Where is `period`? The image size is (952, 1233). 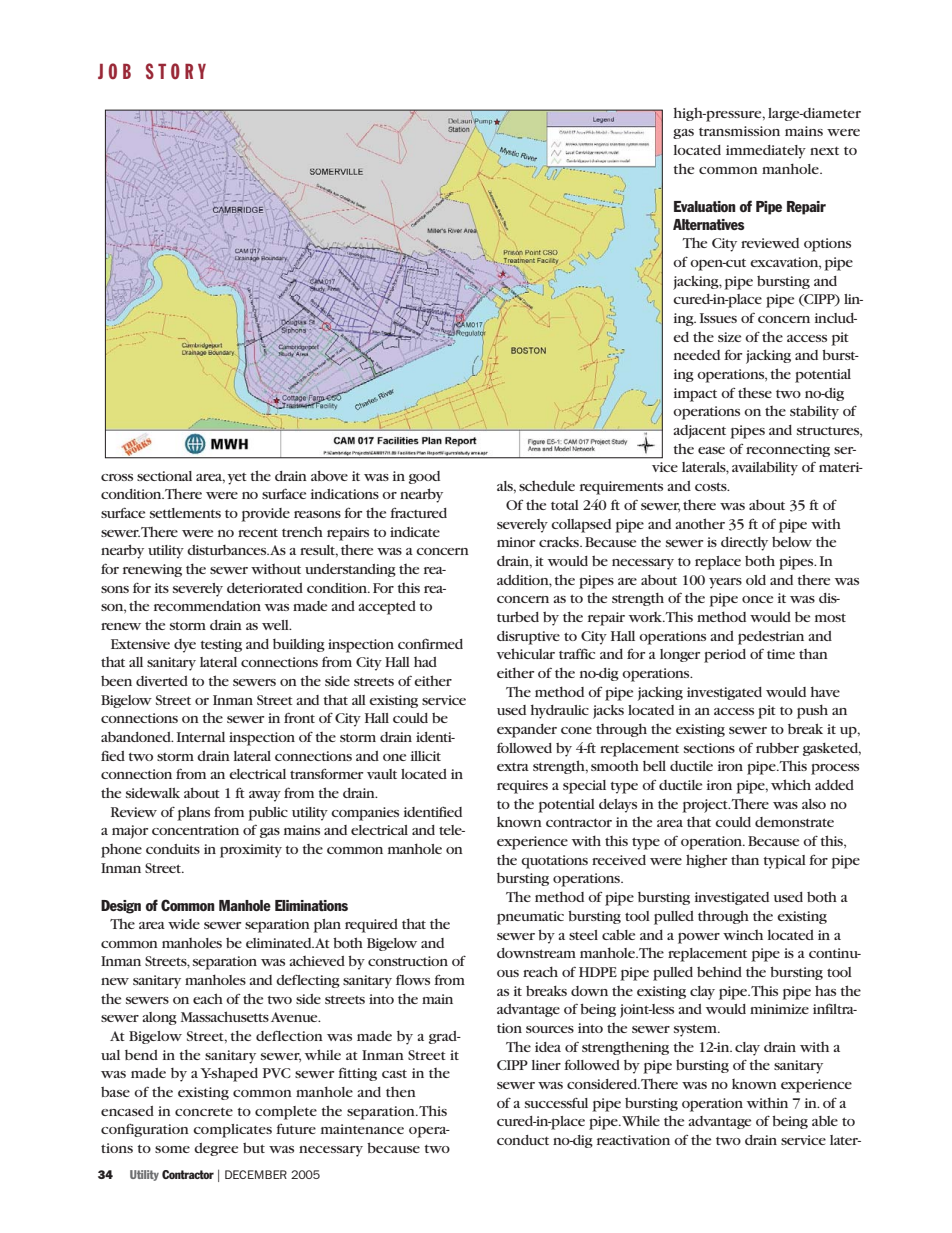 period is located at coordinates (725, 656).
